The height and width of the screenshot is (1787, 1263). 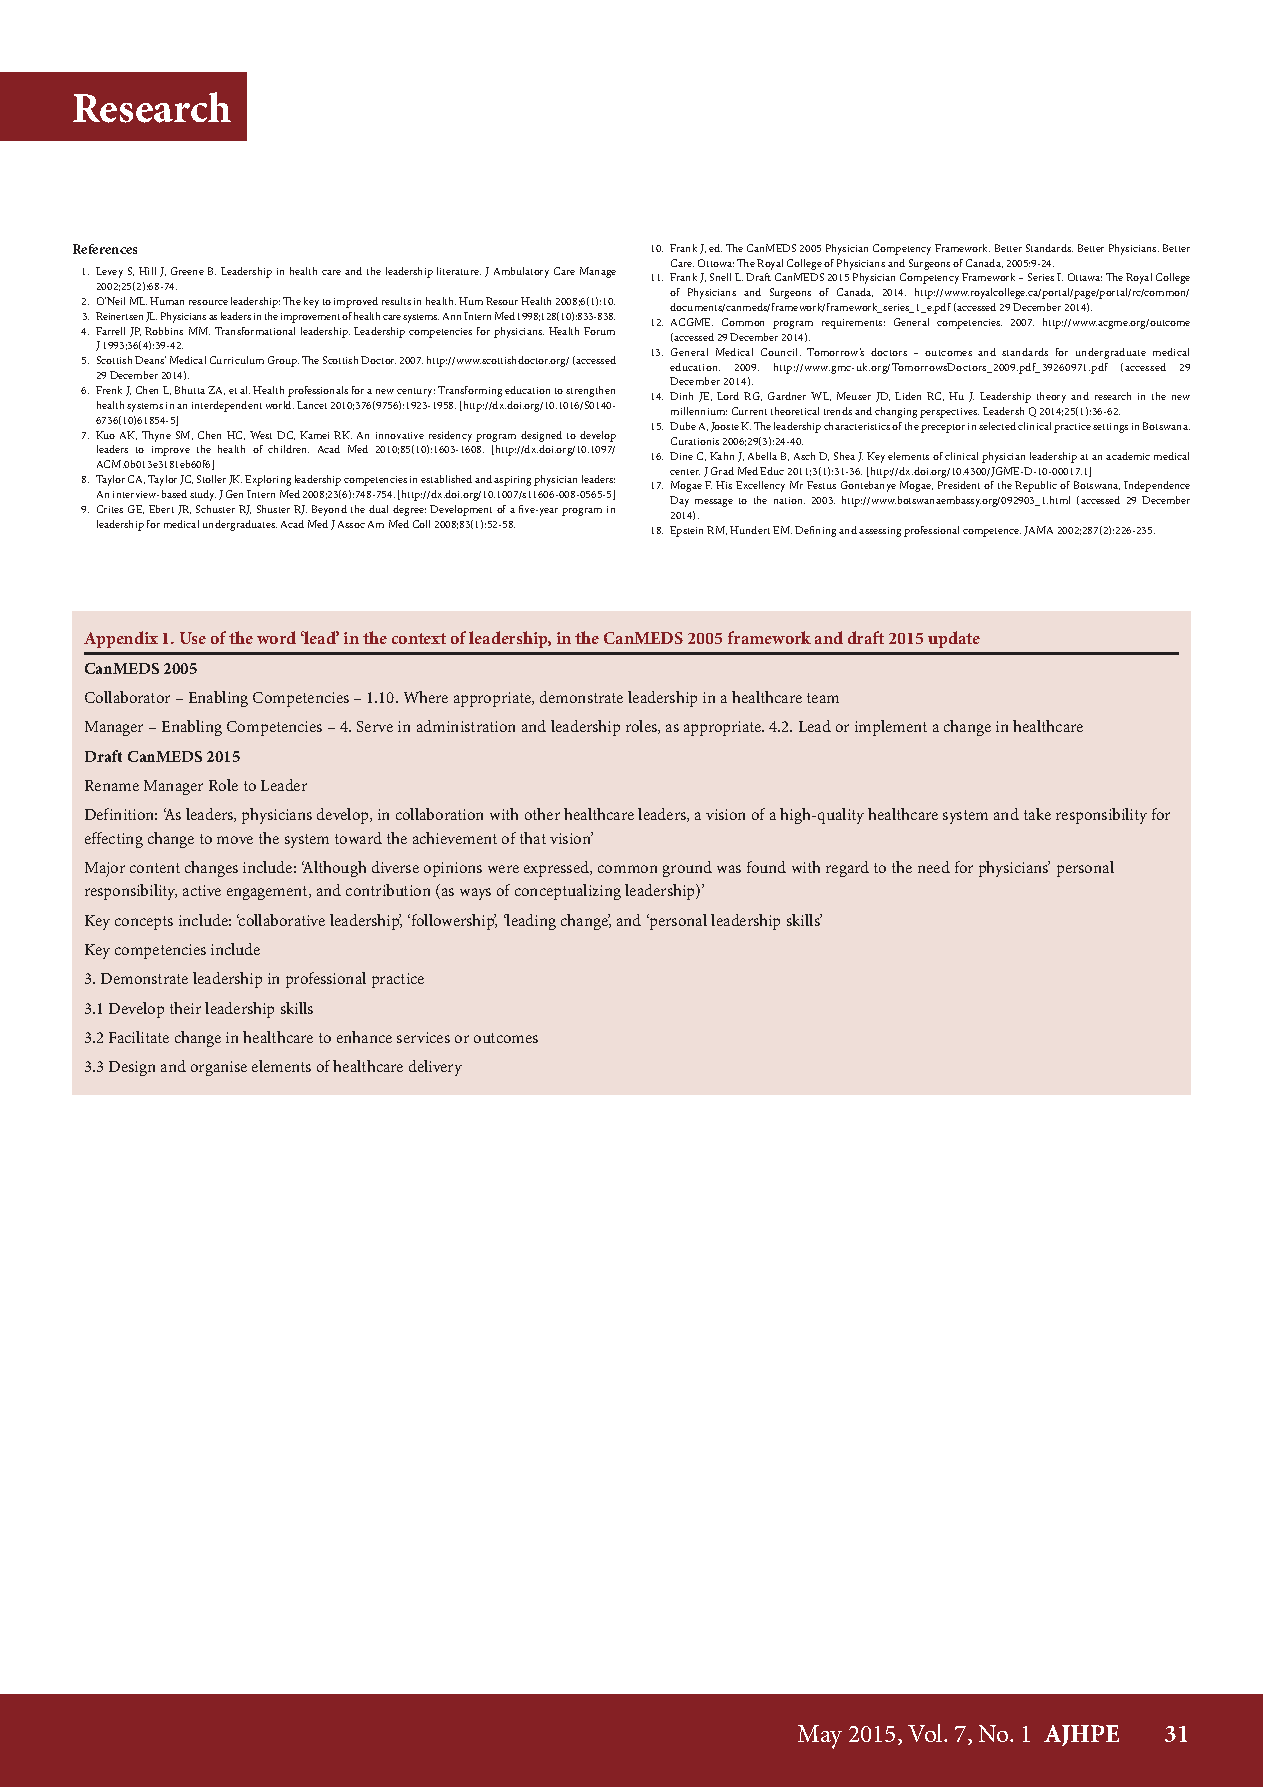 I want to click on delivery, so click(x=435, y=1068).
